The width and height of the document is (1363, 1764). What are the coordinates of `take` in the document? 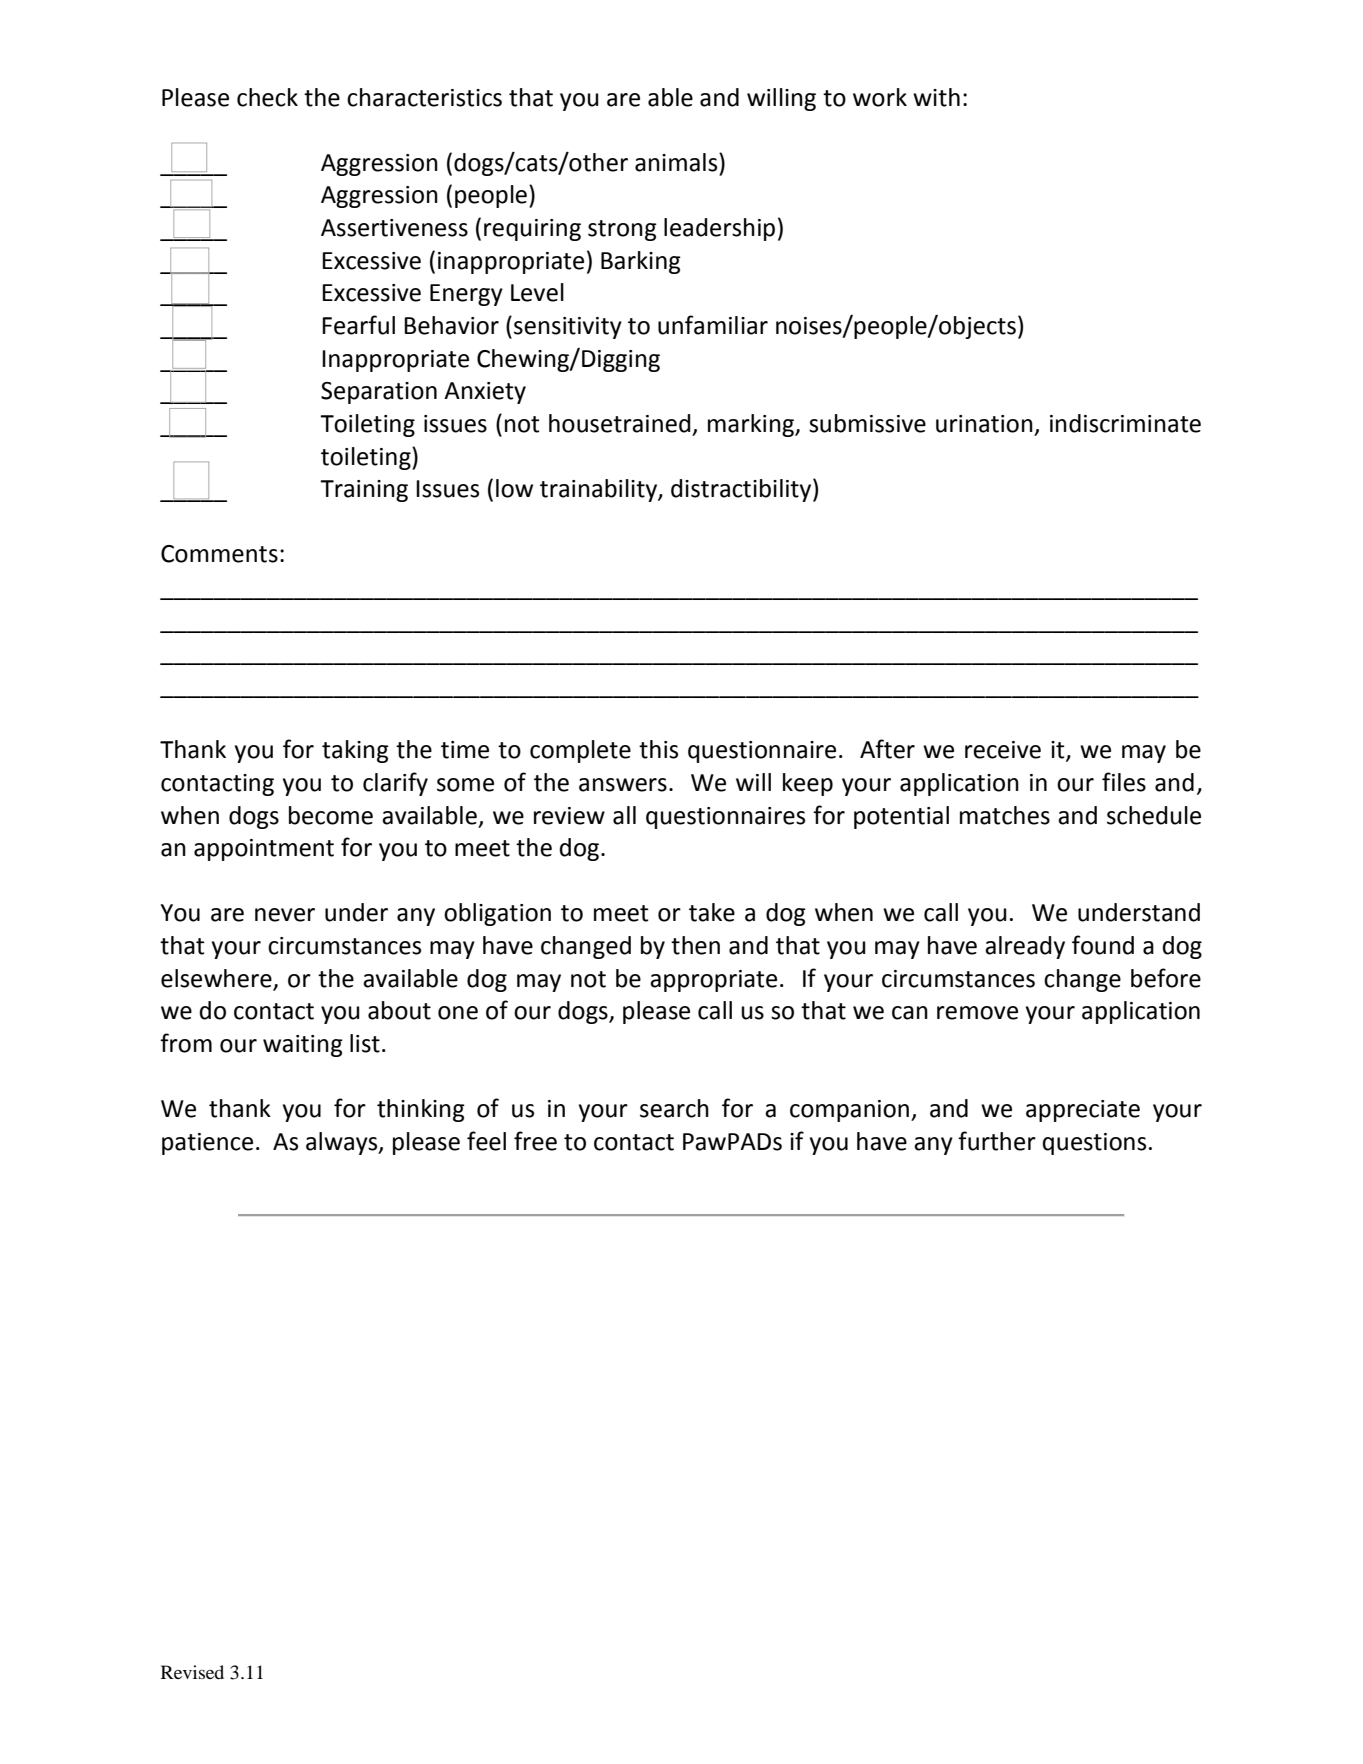 It's located at (712, 912).
